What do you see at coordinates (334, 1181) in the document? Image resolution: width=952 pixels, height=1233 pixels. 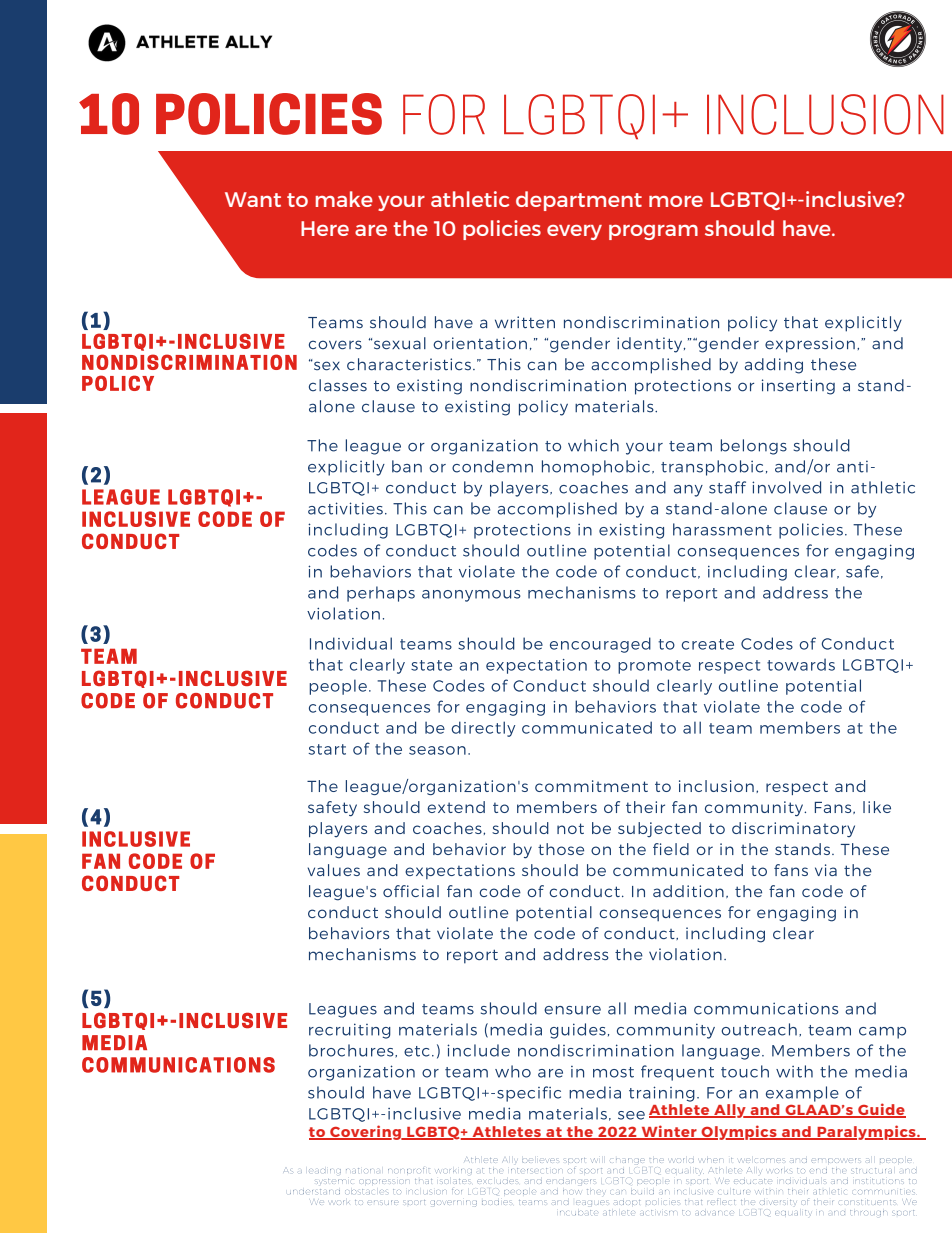 I see `systemic` at bounding box center [334, 1181].
